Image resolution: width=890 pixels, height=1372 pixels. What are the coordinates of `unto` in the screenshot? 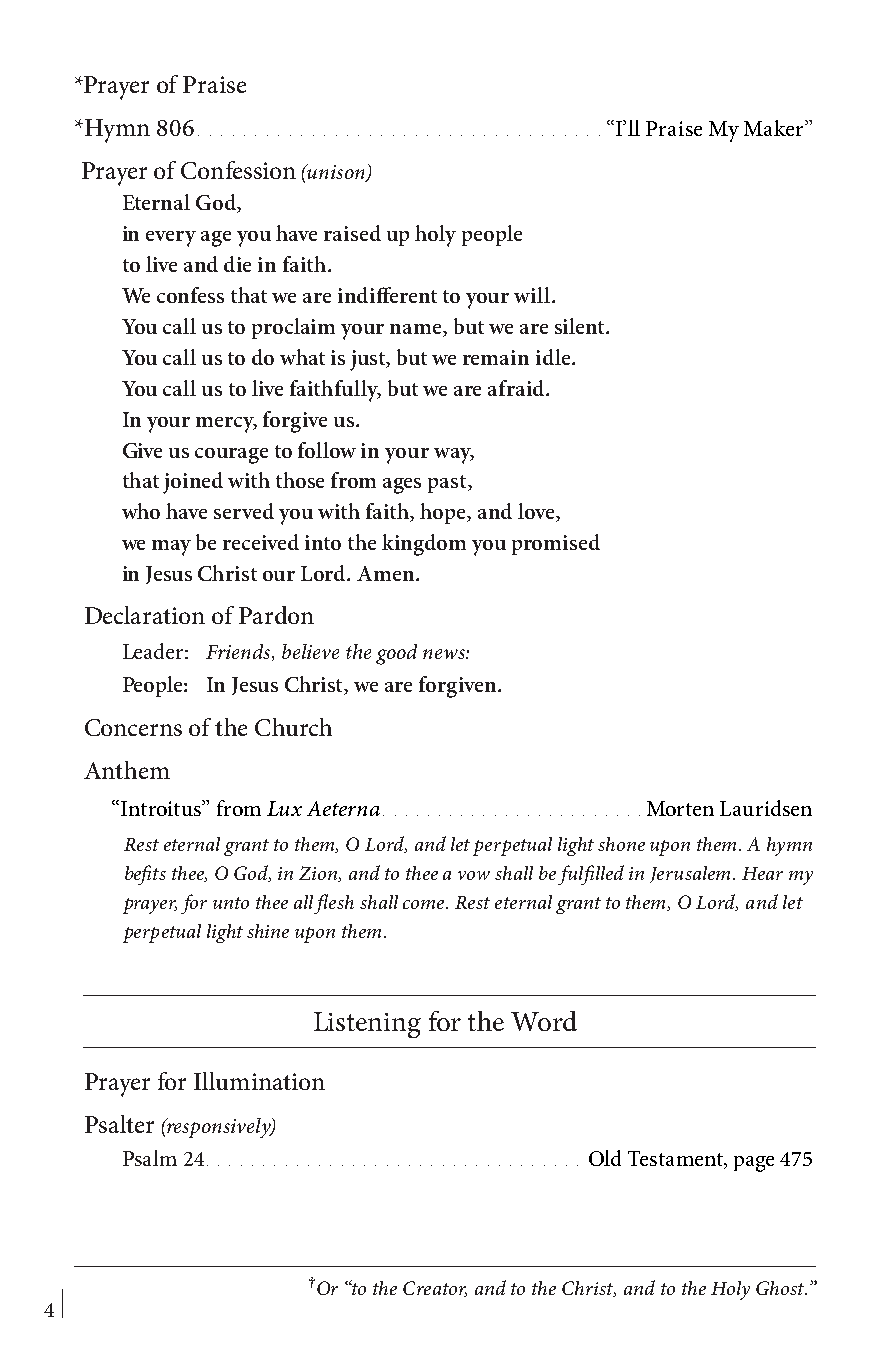 It's located at (231, 903).
